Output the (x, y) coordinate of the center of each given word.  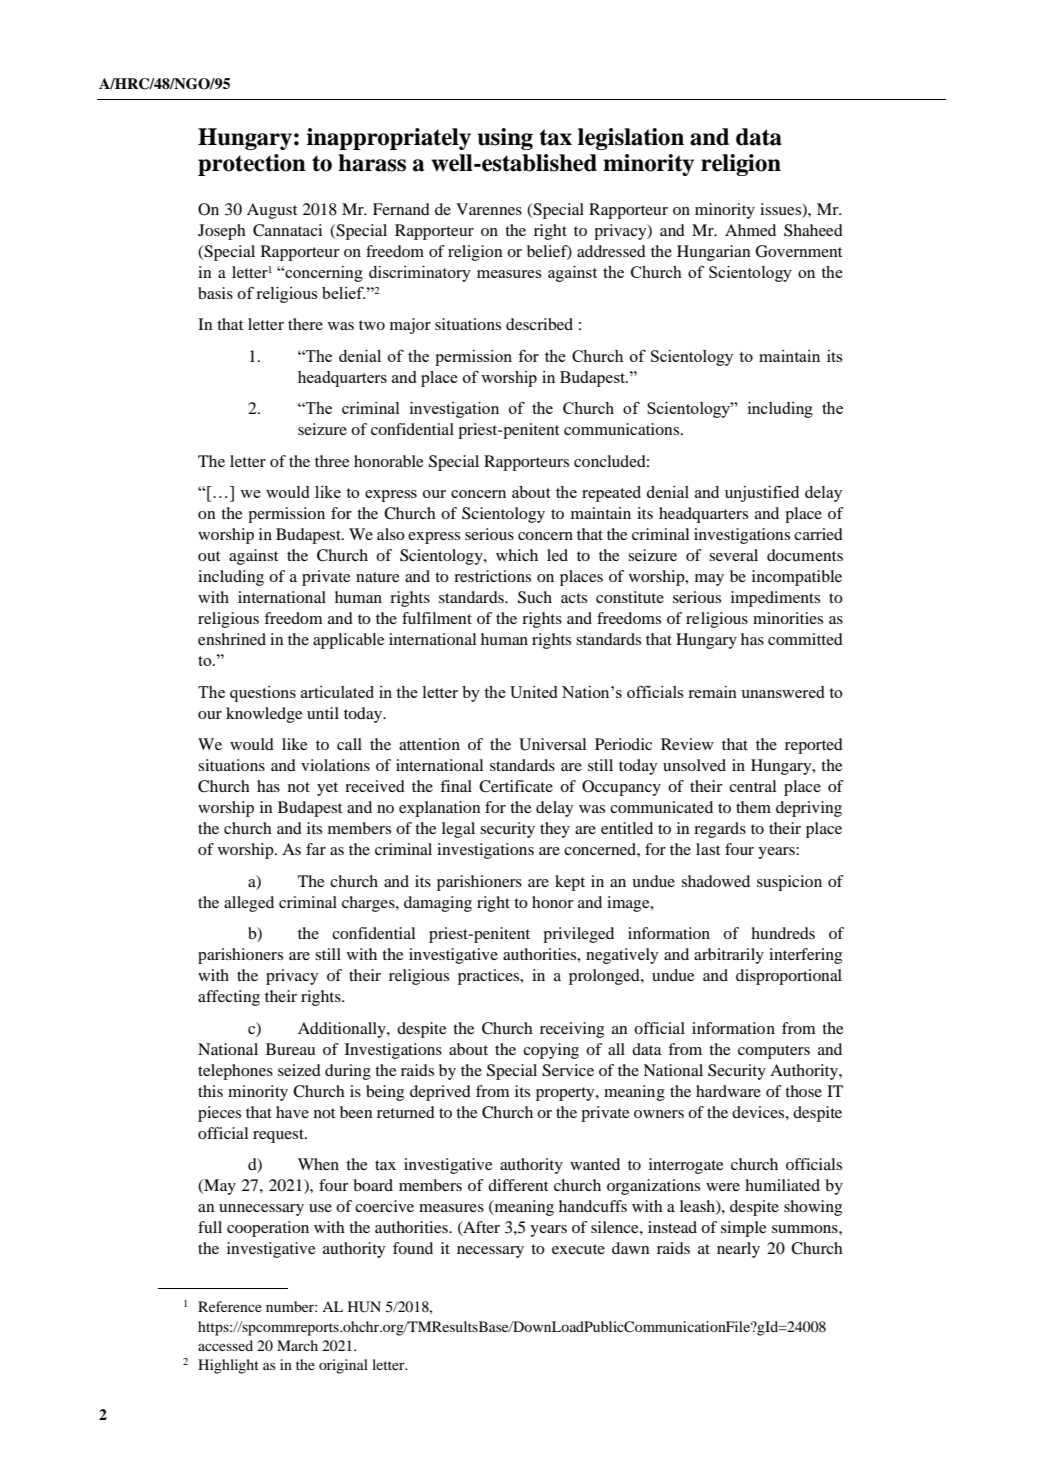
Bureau (290, 1049)
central (752, 786)
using (505, 139)
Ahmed (750, 230)
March (297, 1345)
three (332, 461)
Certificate (516, 786)
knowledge (264, 715)
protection (252, 165)
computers (774, 1052)
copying (551, 1051)
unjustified (762, 493)
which (517, 555)
